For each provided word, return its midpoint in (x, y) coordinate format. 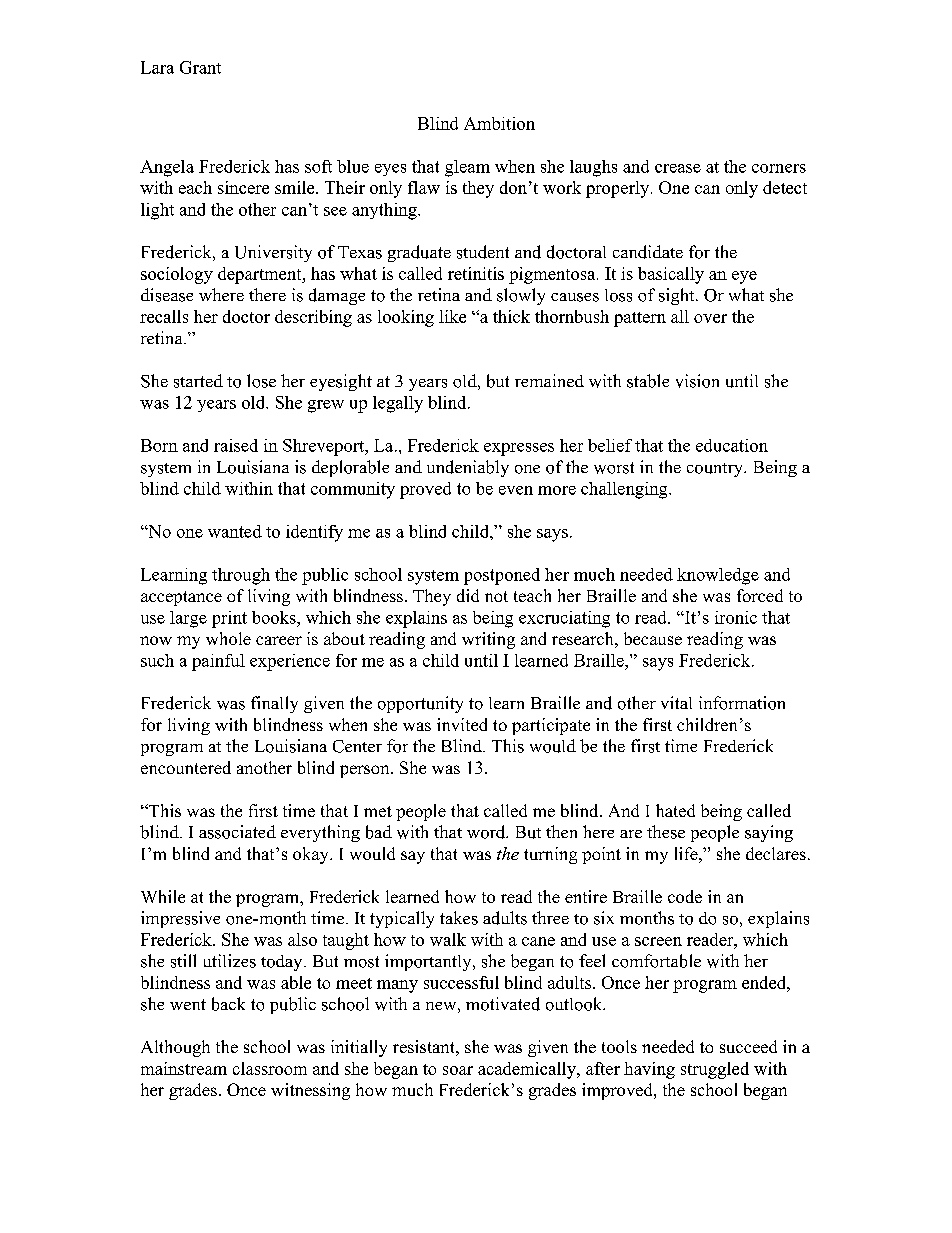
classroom (270, 1068)
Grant (200, 67)
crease (678, 168)
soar (458, 1070)
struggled (715, 1070)
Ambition (499, 123)
